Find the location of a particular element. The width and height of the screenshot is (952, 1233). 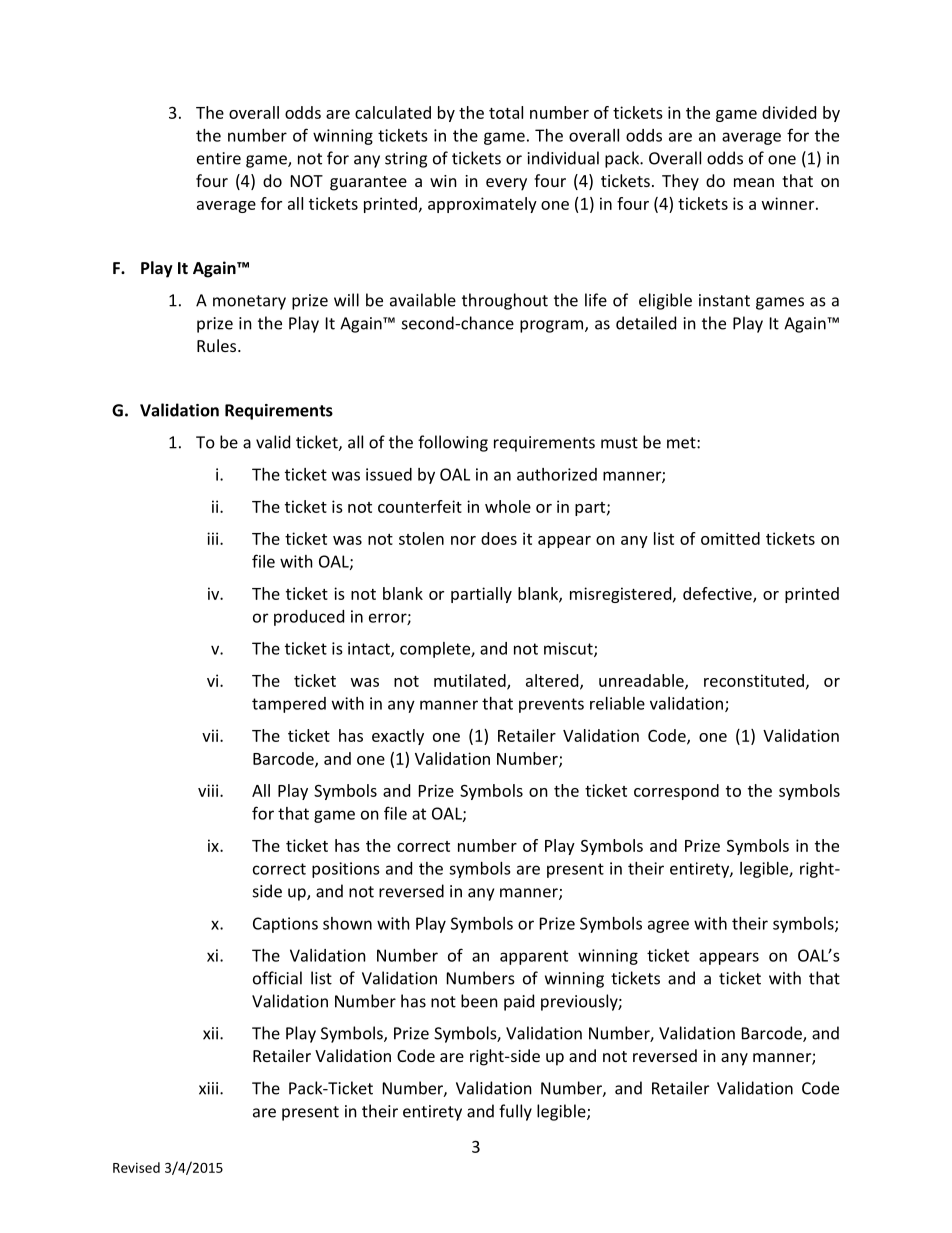

guarantee is located at coordinates (368, 183).
